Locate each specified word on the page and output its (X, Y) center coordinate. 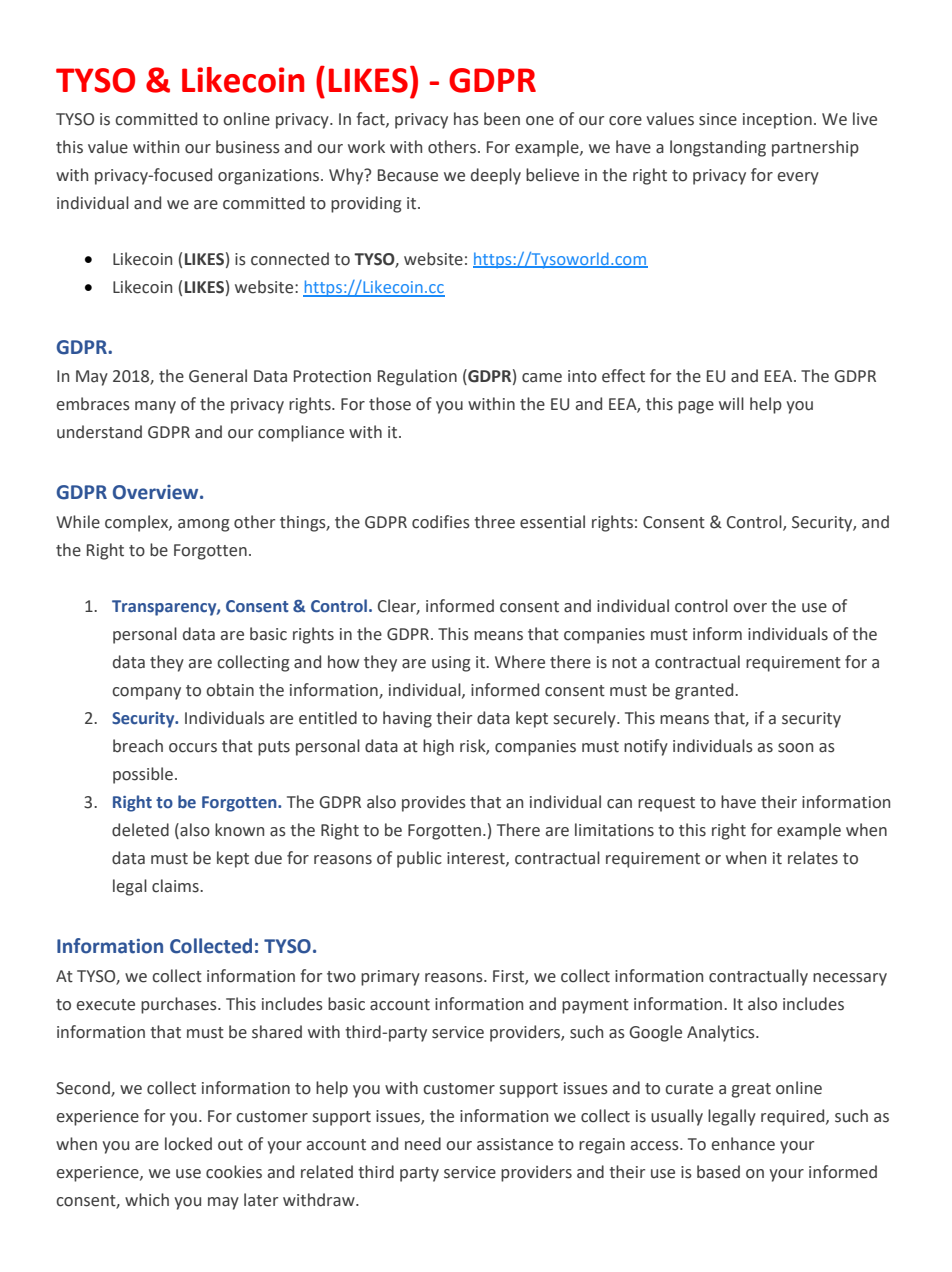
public (419, 859)
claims (176, 886)
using (451, 664)
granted (705, 691)
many (155, 407)
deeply (496, 176)
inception (777, 121)
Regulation (417, 377)
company (146, 693)
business (248, 147)
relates (813, 858)
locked (188, 1144)
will (731, 403)
